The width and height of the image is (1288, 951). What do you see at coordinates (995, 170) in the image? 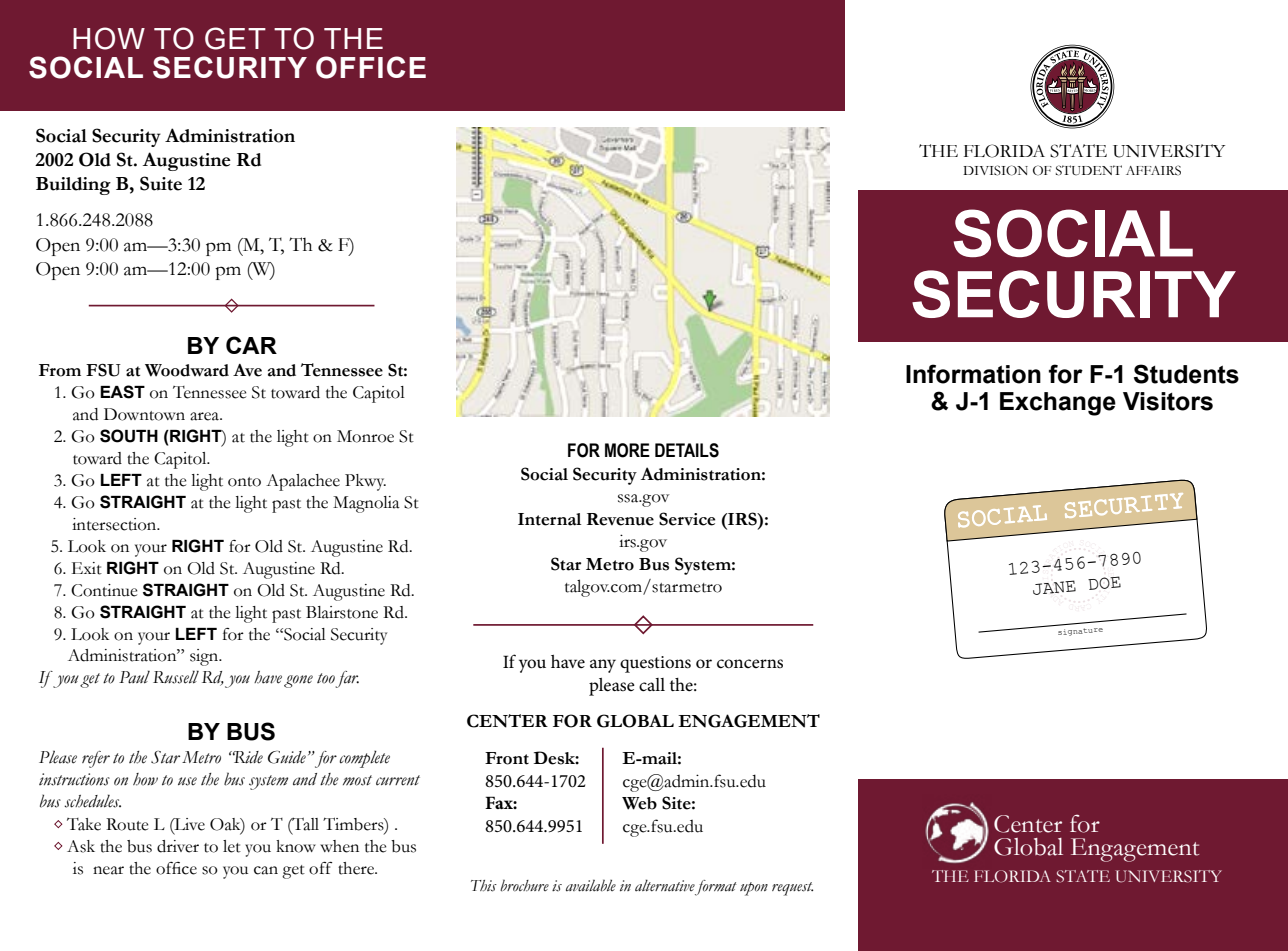
I see `DIVISION` at bounding box center [995, 170].
